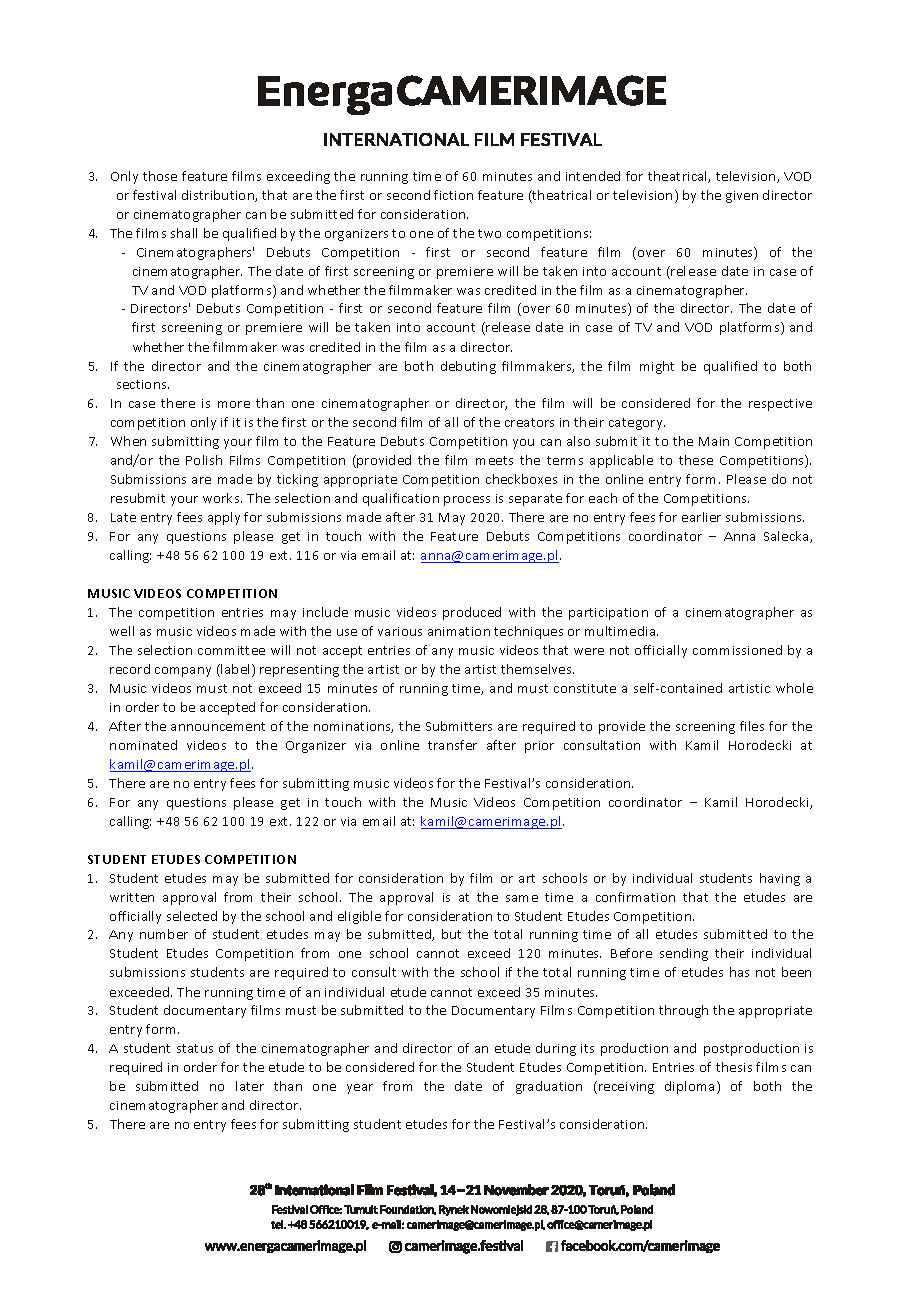 This screenshot has height=1308, width=924. Describe the element at coordinates (549, 1087) in the screenshot. I see `graduation` at that location.
